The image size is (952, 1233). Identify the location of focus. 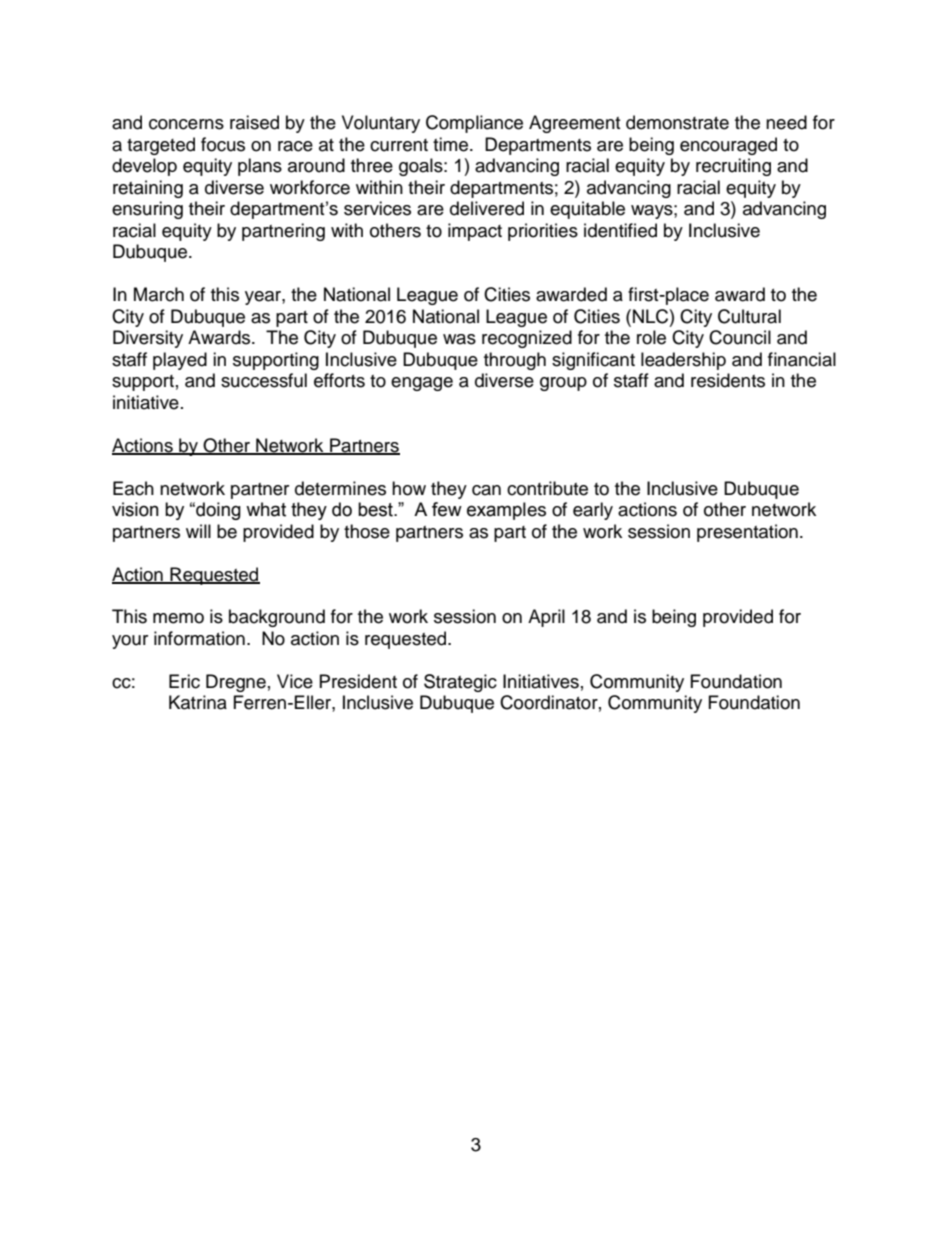
(223, 144).
